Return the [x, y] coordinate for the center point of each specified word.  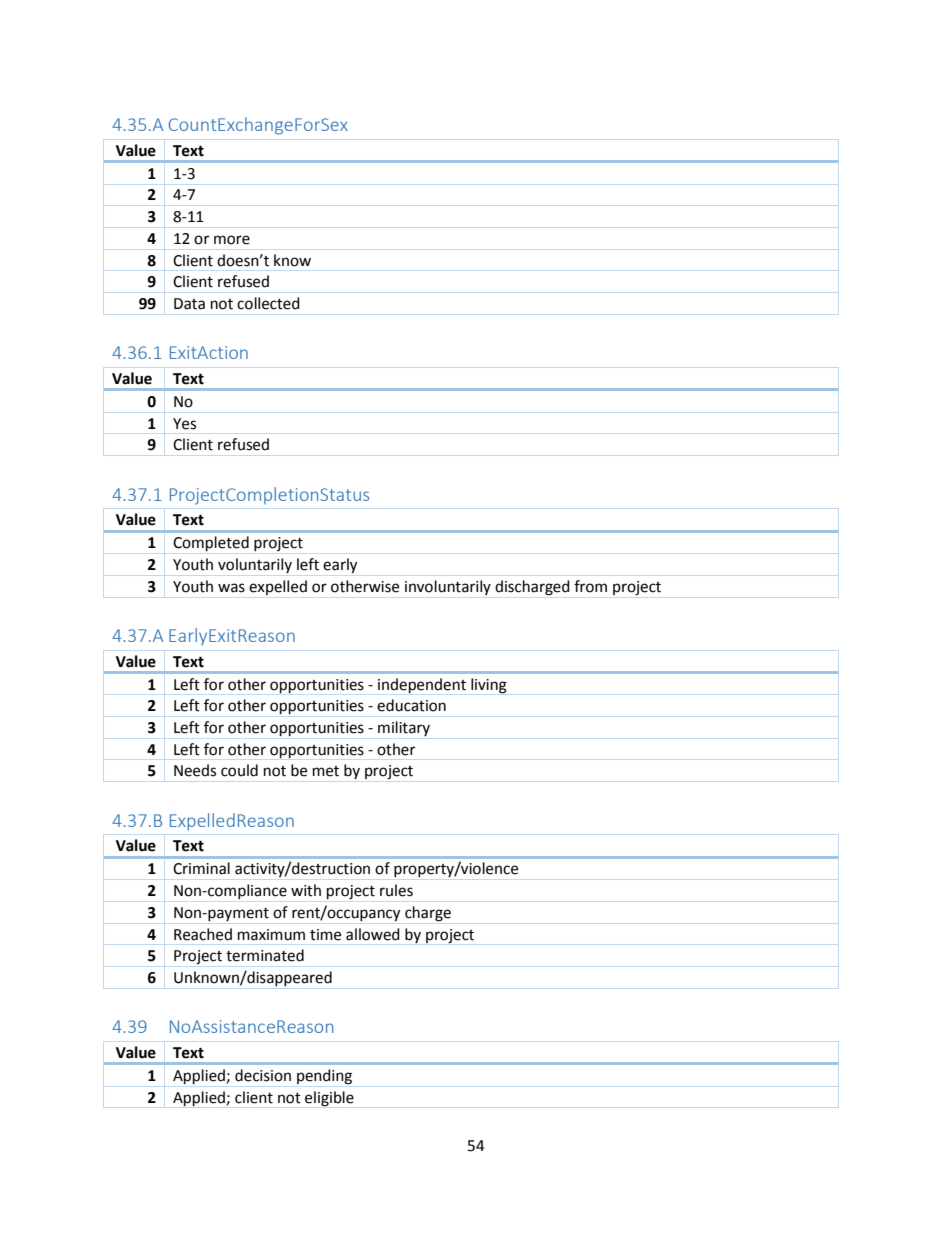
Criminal [201, 868]
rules [396, 890]
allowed [373, 934]
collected [268, 303]
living [489, 686]
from [590, 586]
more [232, 240]
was [231, 588]
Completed [211, 544]
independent [422, 686]
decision [263, 1075]
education [411, 705]
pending [324, 1077]
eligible [329, 1099]
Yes [184, 424]
